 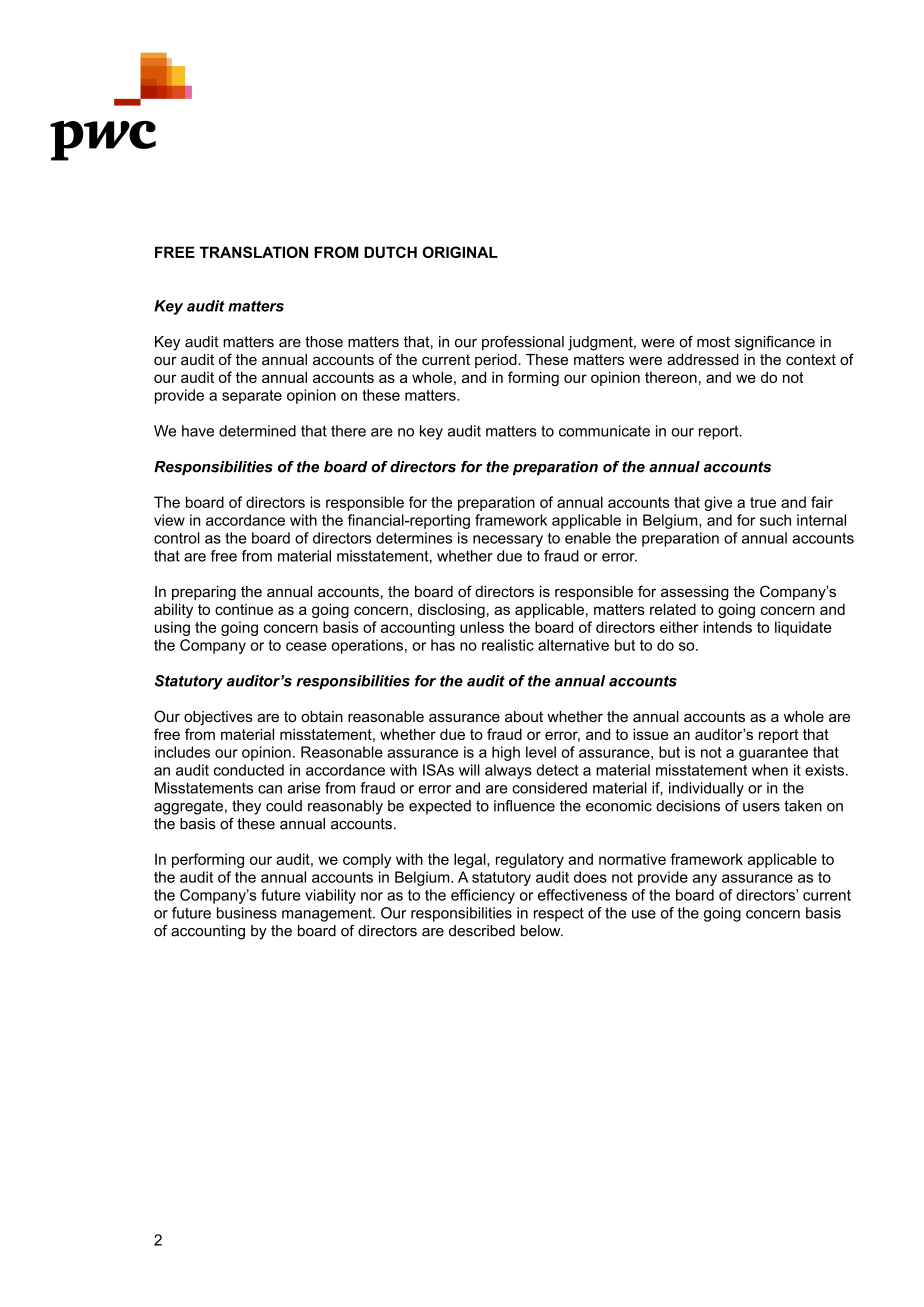 I want to click on ORIGINAL, so click(x=460, y=252).
